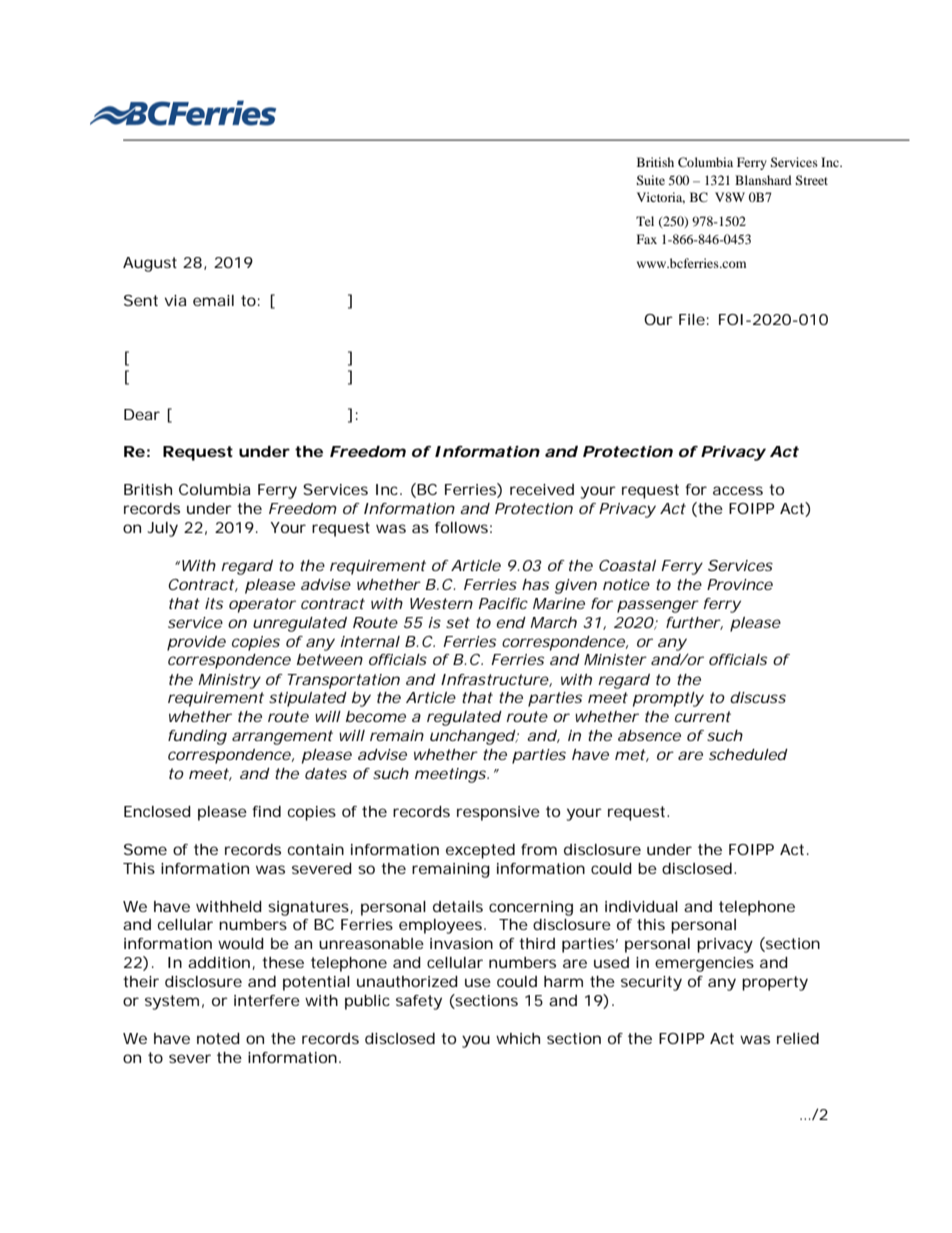 The width and height of the screenshot is (952, 1233). What do you see at coordinates (367, 1002) in the screenshot?
I see `public` at bounding box center [367, 1002].
